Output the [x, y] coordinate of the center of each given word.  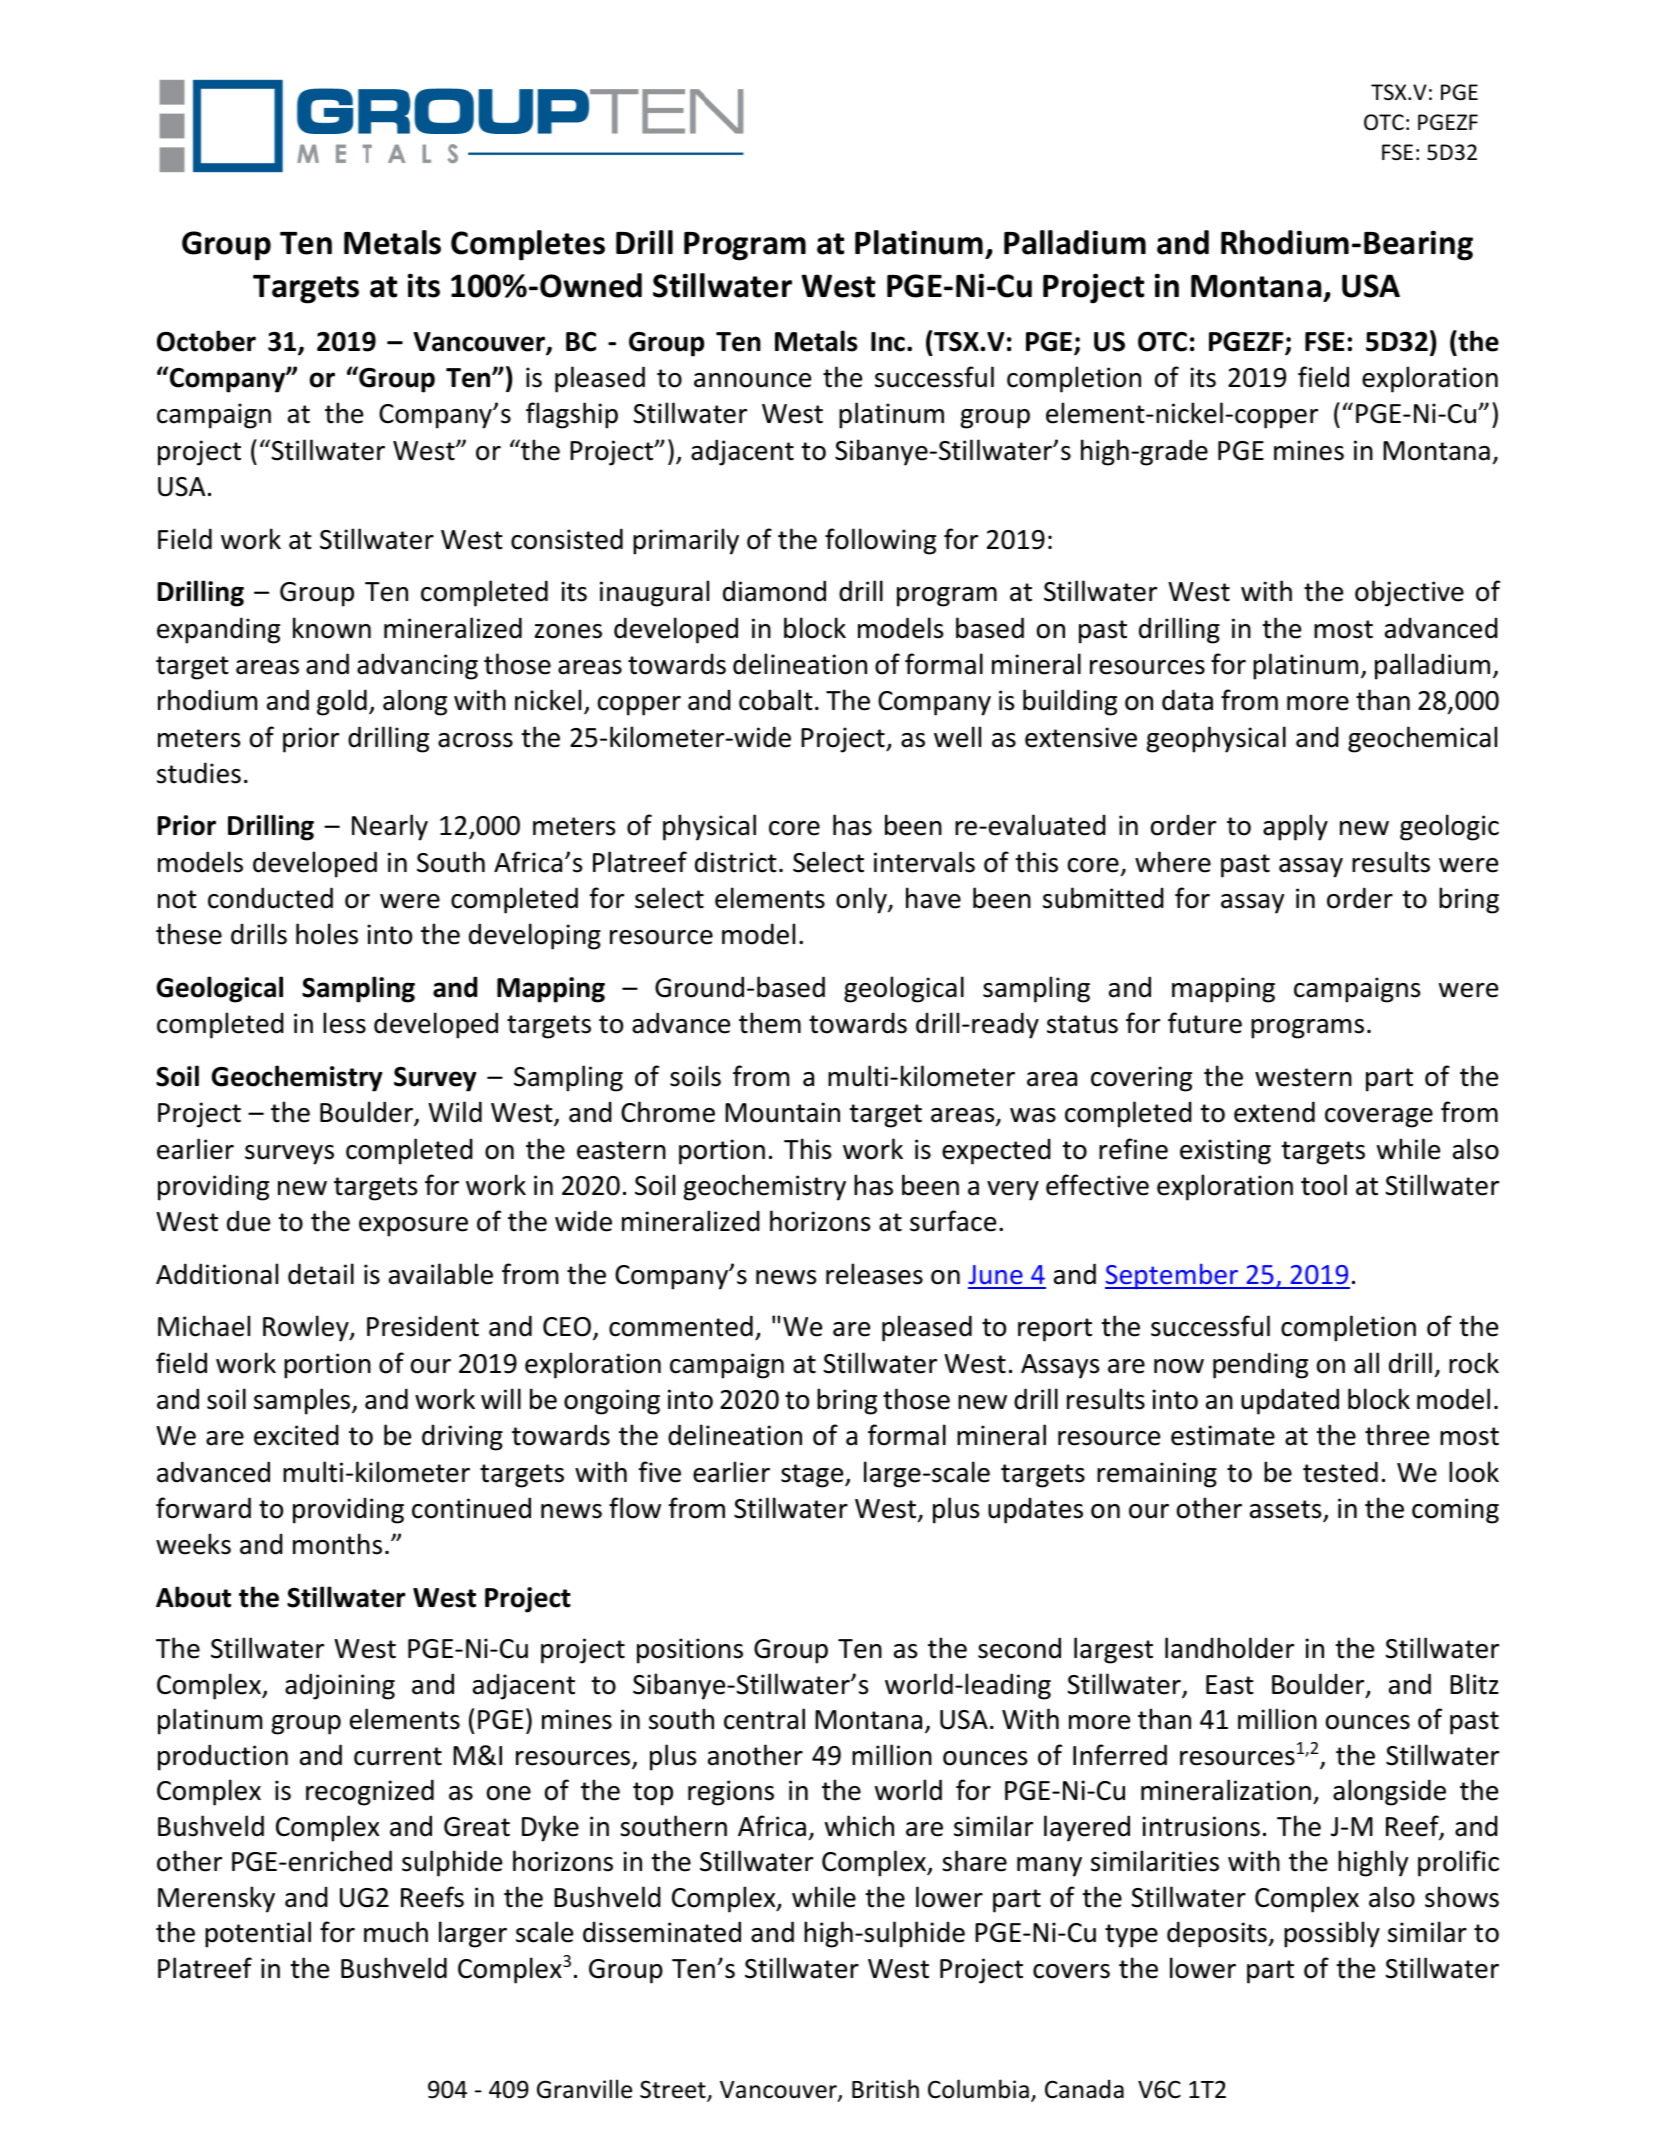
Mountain [782, 1112]
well [957, 737]
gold [342, 702]
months [337, 1544]
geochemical [1422, 739]
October [206, 341]
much [396, 1932]
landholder [1229, 1648]
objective [1409, 593]
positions [690, 1651]
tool [1324, 1185]
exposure [413, 1227]
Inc [888, 342]
